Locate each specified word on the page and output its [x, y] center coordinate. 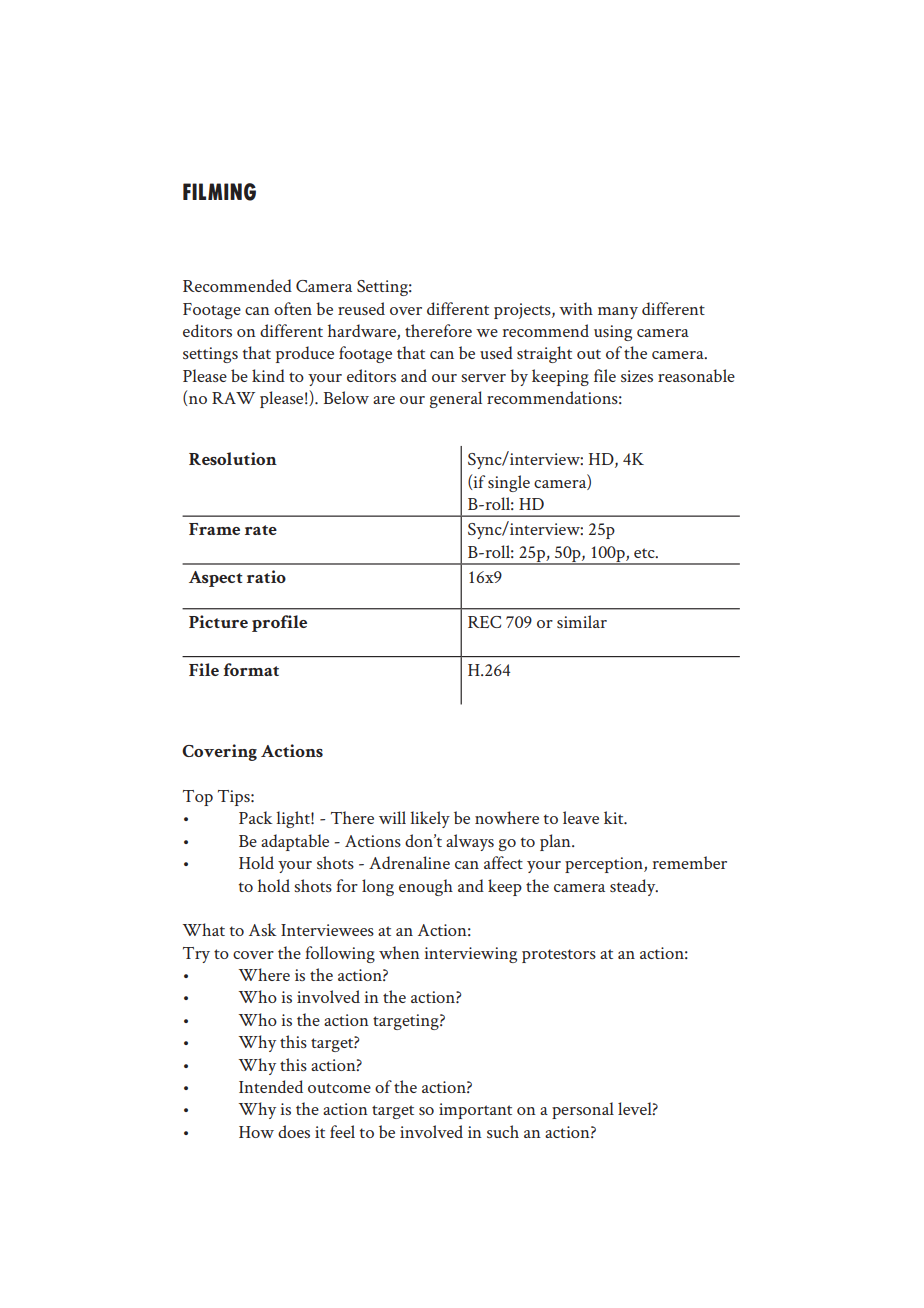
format [251, 669]
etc [645, 553]
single [509, 483]
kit [615, 817]
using [613, 333]
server [483, 378]
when [399, 952]
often [293, 308]
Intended [271, 1086]
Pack [256, 817]
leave [581, 817]
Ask [263, 929]
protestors [559, 956]
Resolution [233, 458]
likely [430, 819]
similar [582, 621]
